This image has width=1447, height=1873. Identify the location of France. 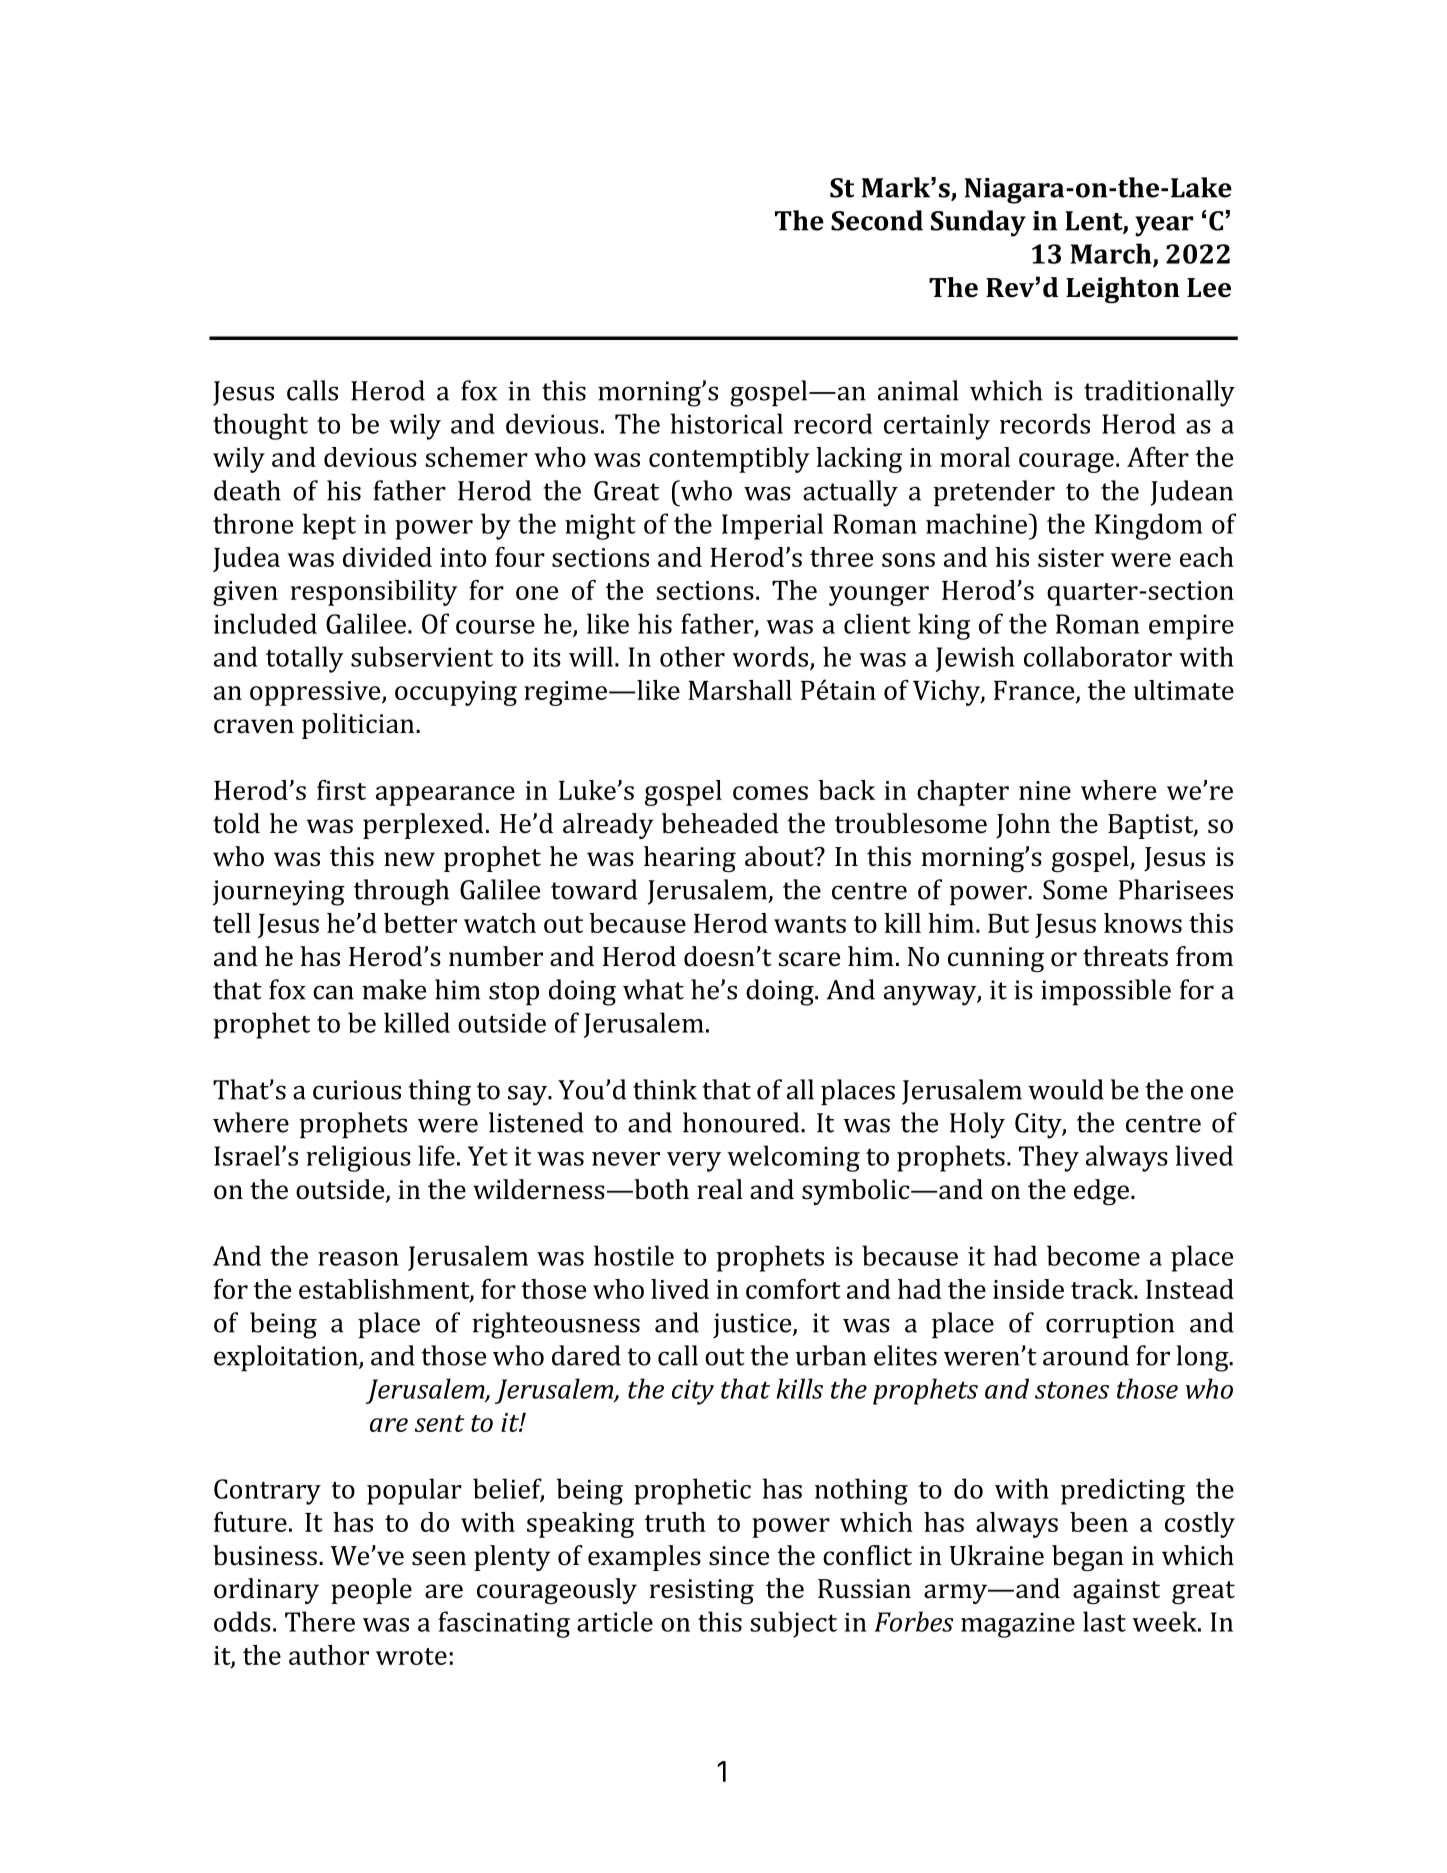
(1035, 692).
